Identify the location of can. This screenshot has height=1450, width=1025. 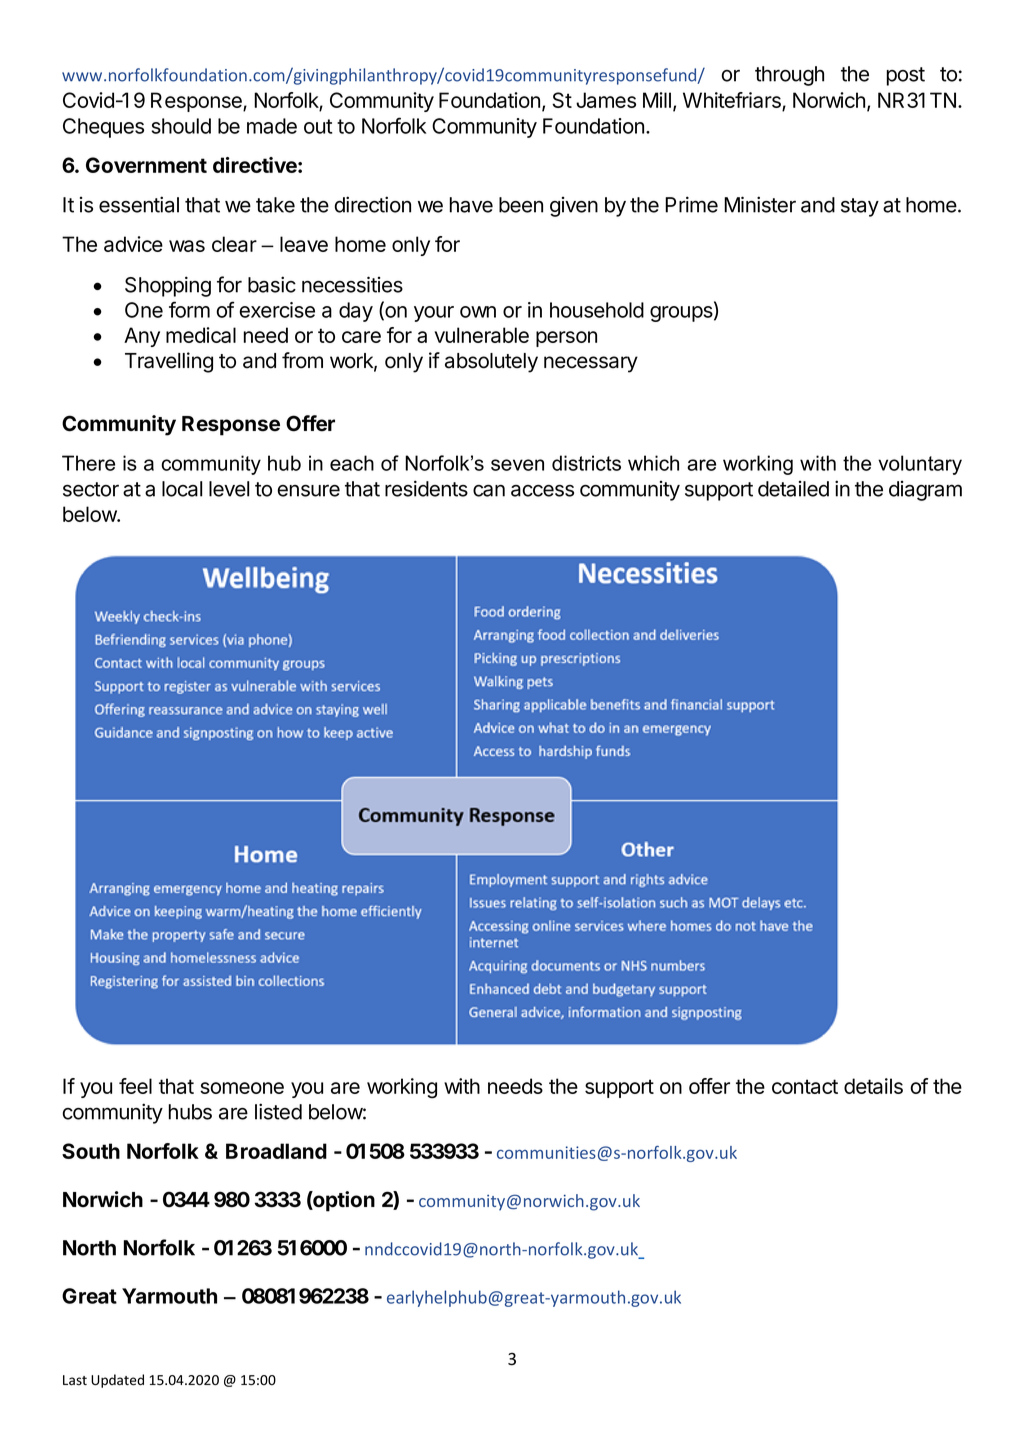
(489, 491).
